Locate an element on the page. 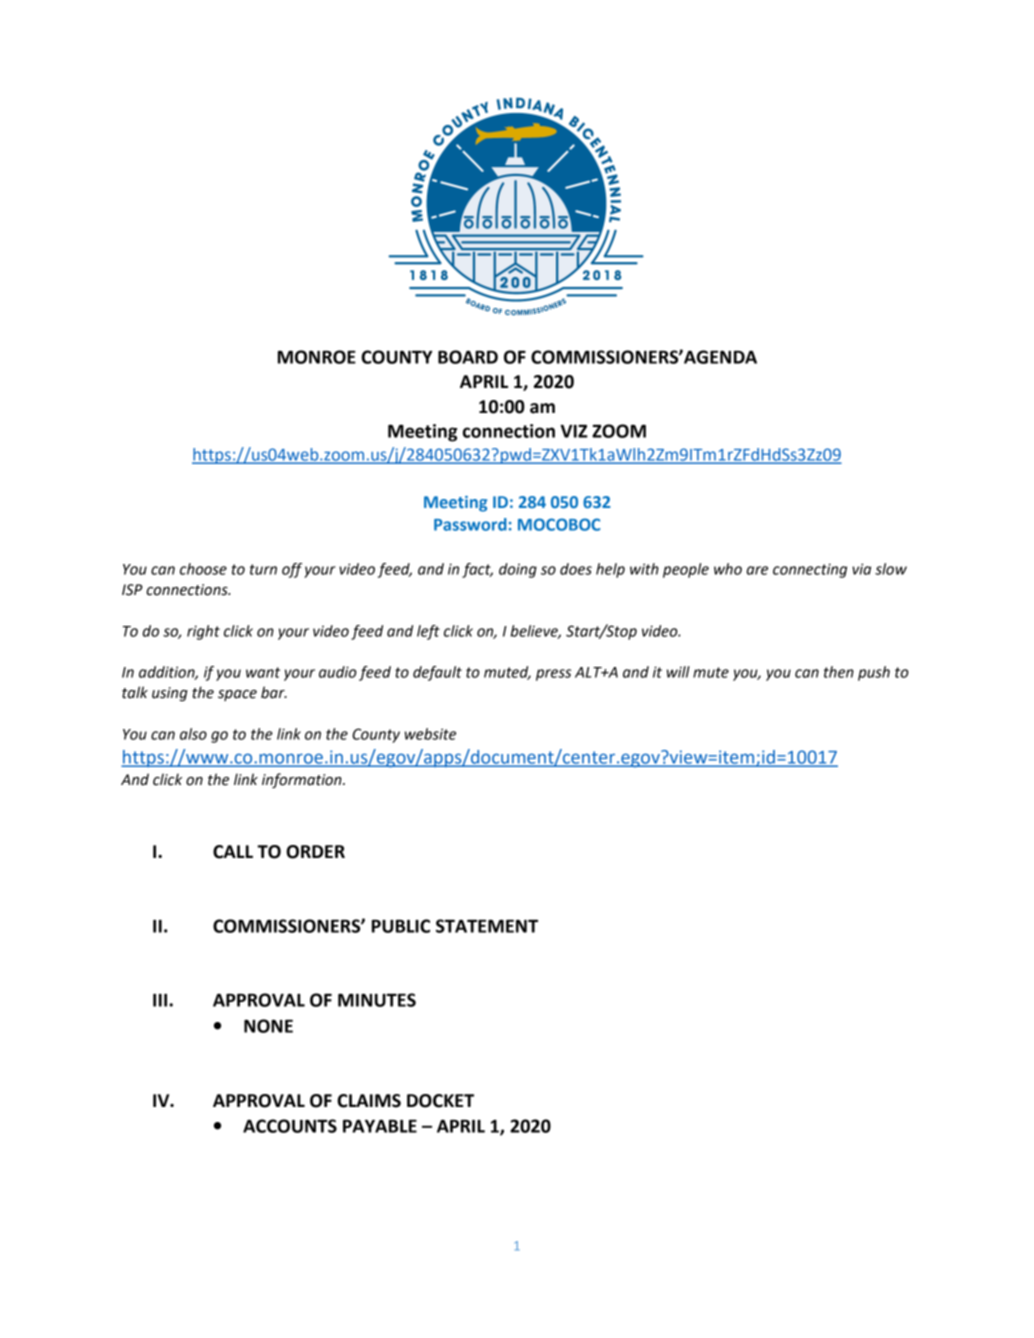  STATEMENT is located at coordinates (487, 926).
